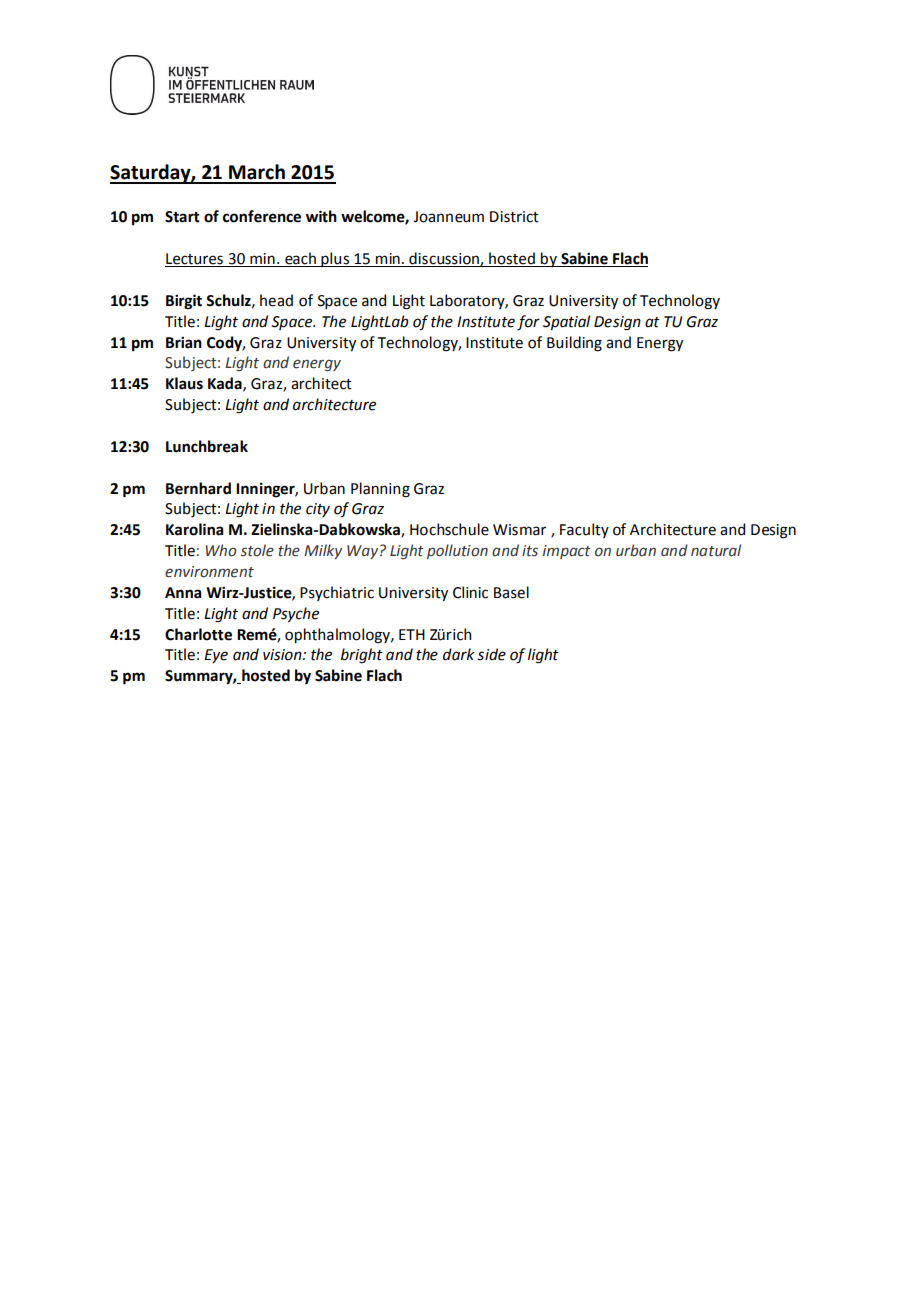 This image has width=924, height=1308. Describe the element at coordinates (514, 217) in the image. I see `District` at that location.
